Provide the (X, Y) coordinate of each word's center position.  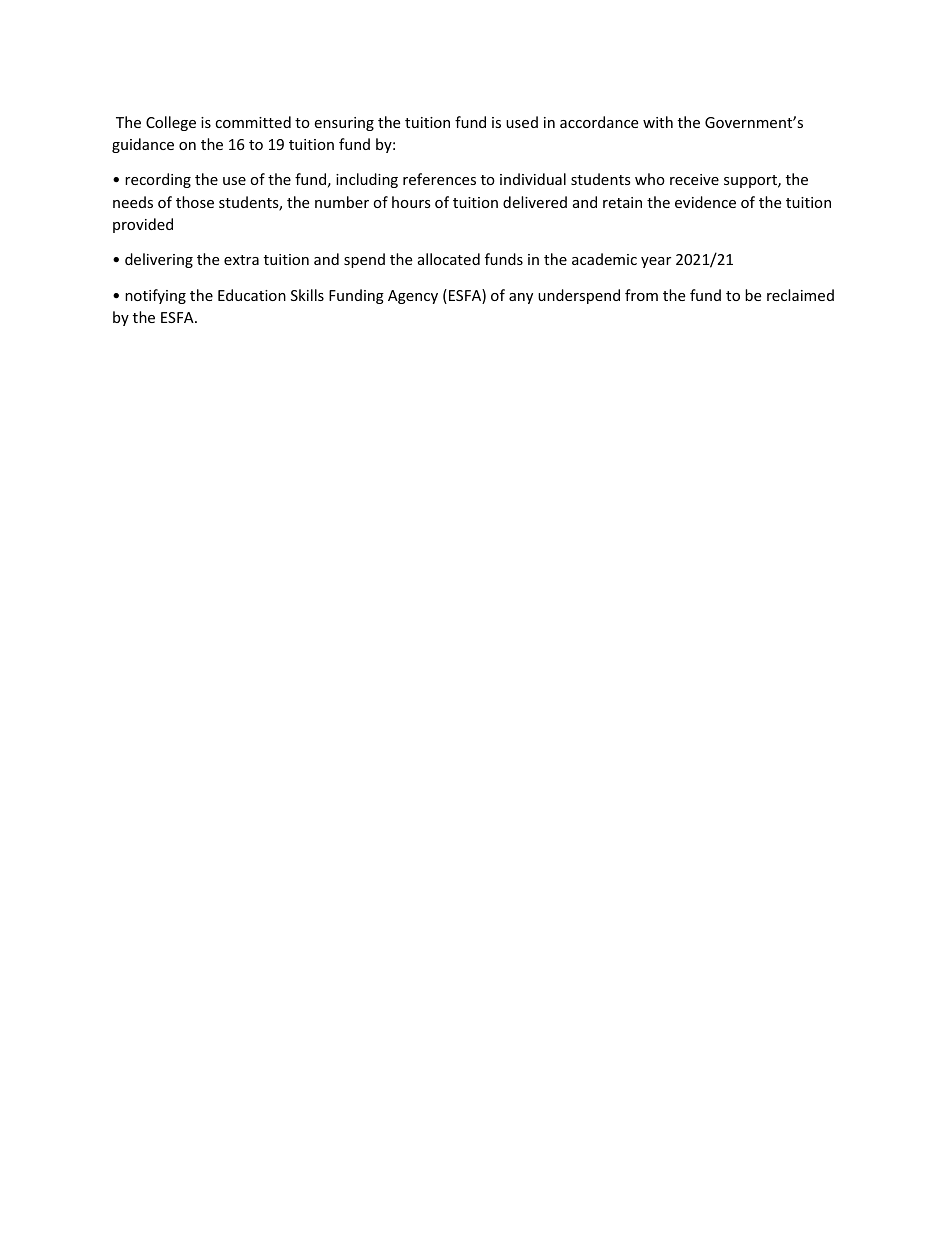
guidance (143, 145)
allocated (449, 259)
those (195, 202)
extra (241, 260)
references (439, 179)
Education (252, 295)
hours (411, 202)
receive (694, 179)
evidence (705, 202)
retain (622, 202)
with (658, 122)
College (171, 123)
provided (143, 225)
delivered (535, 202)
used (522, 122)
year (656, 262)
